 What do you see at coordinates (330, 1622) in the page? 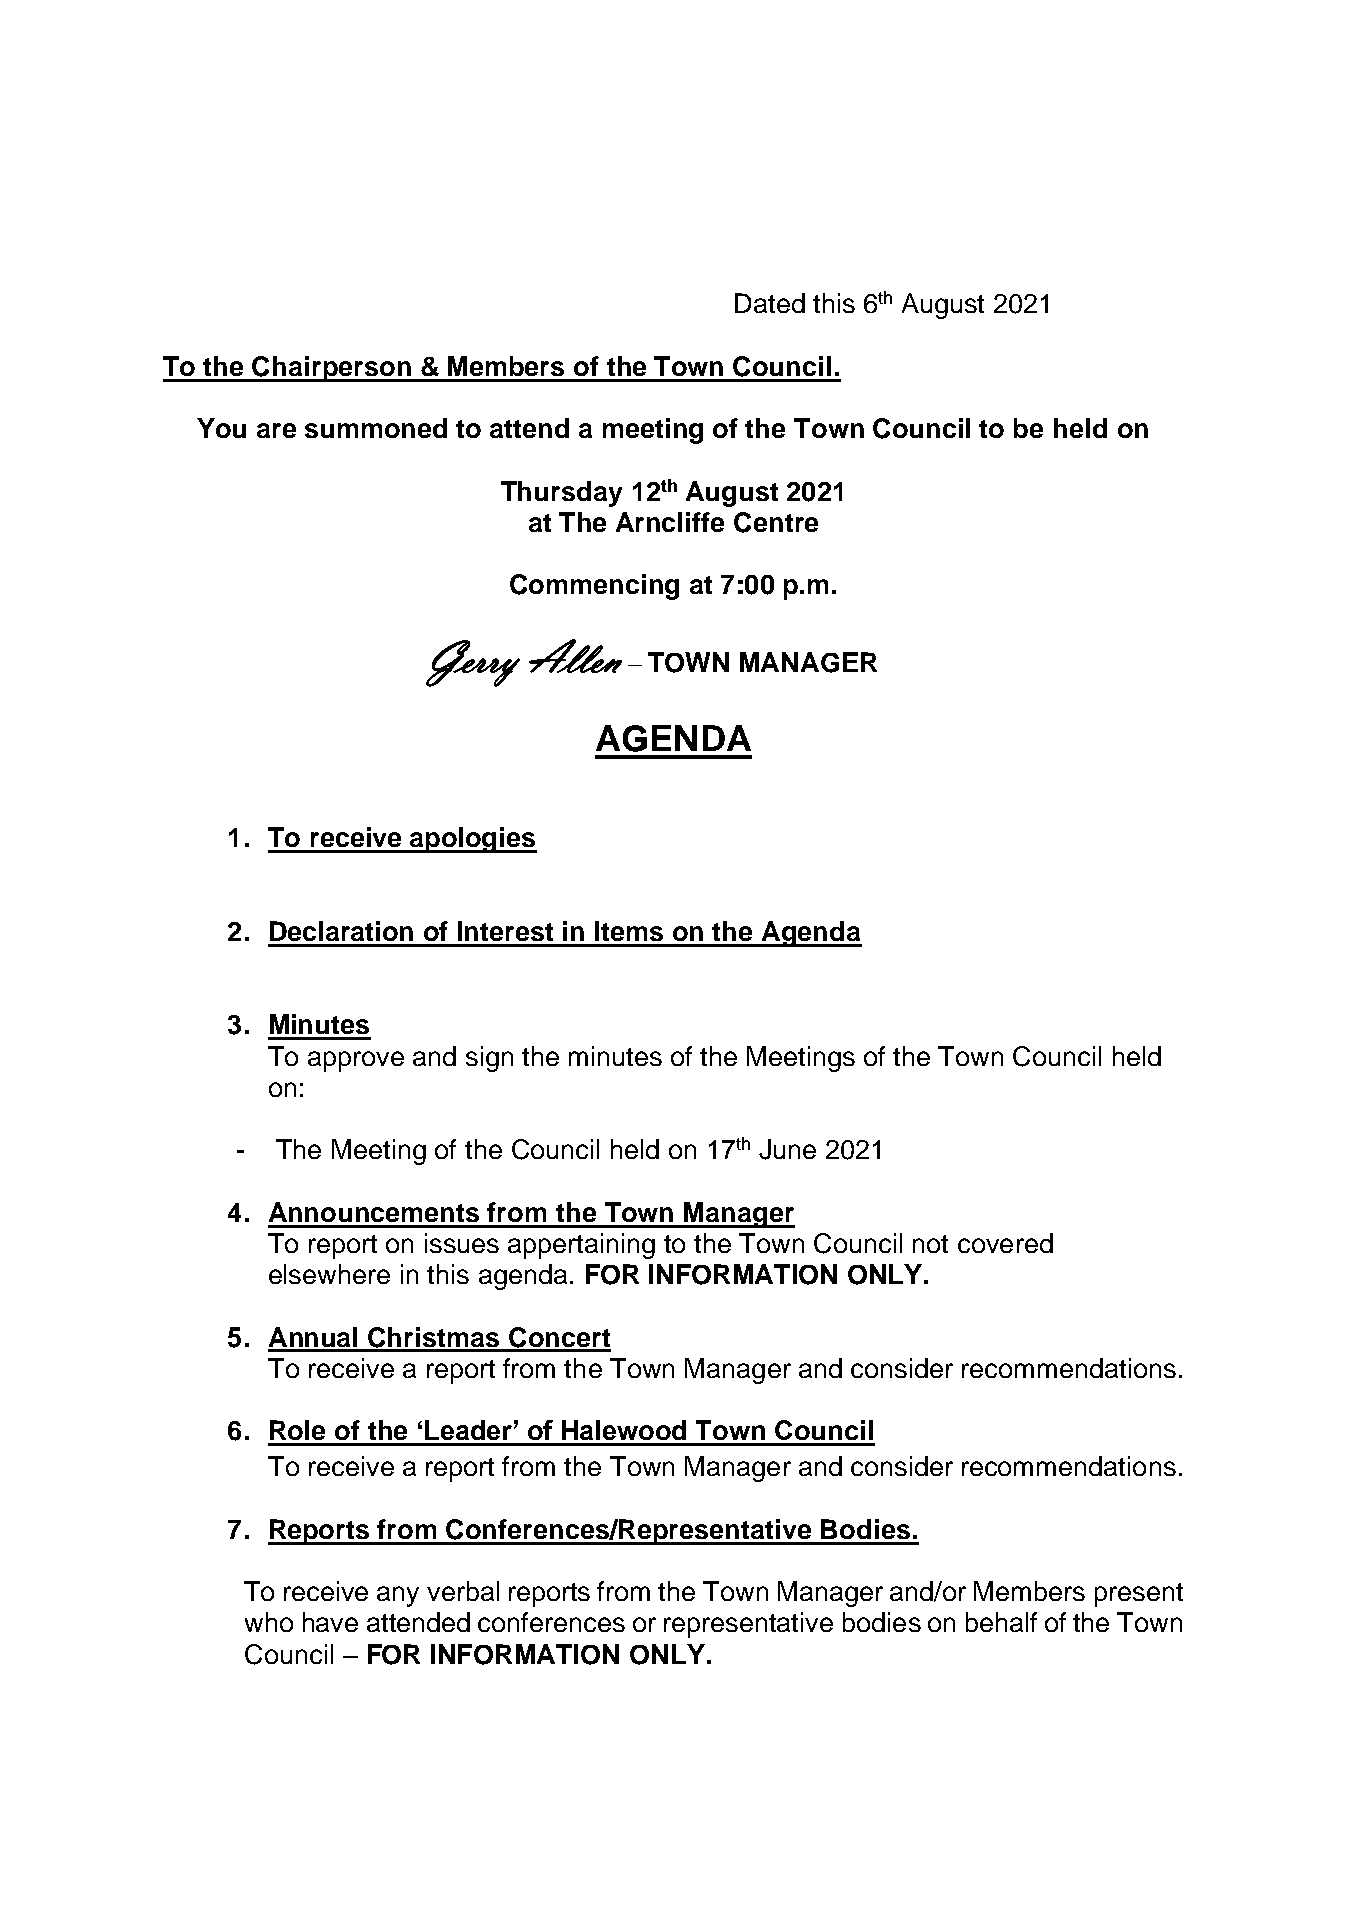
I see `have` at bounding box center [330, 1622].
